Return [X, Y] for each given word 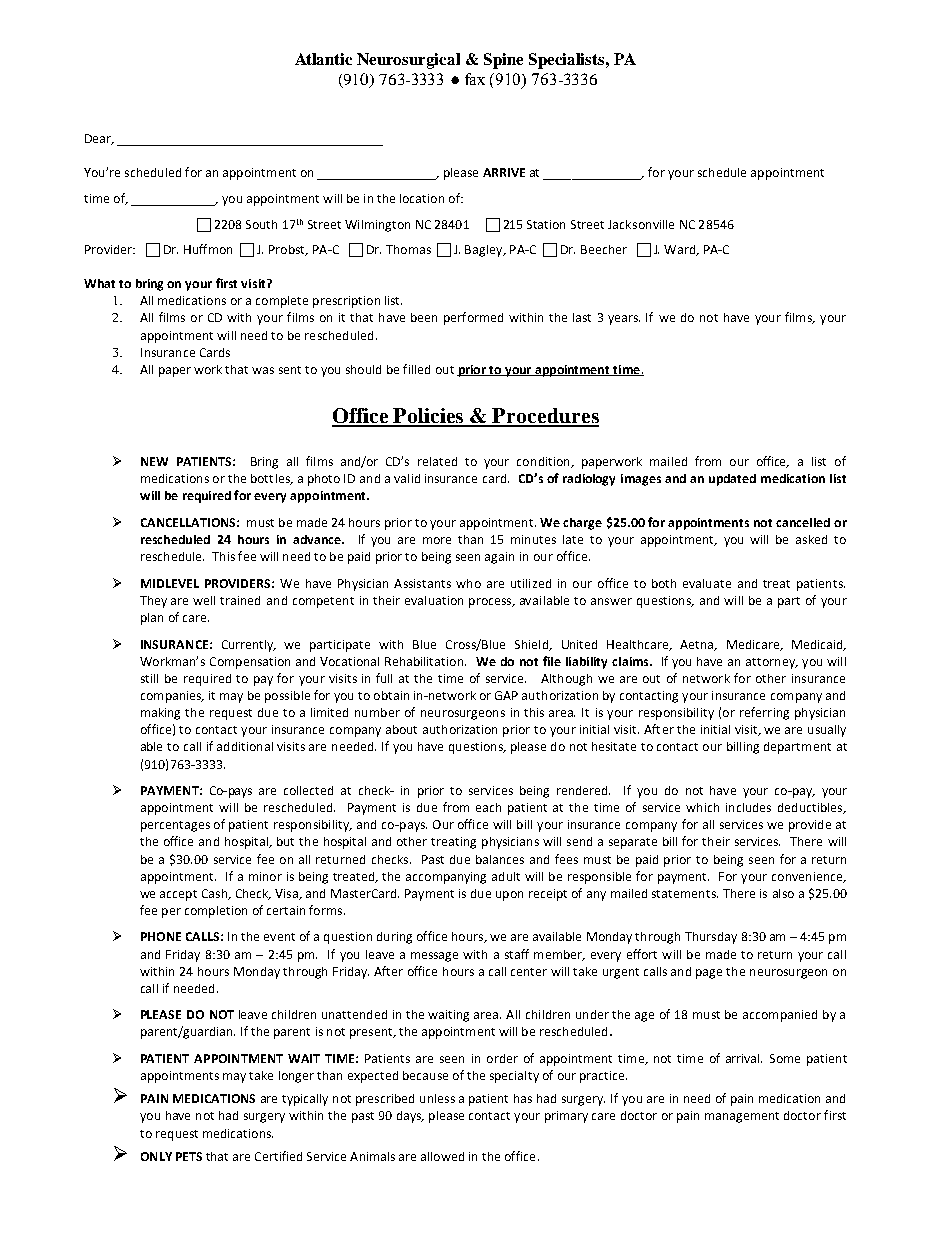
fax [475, 79]
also [783, 893]
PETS [189, 1156]
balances [500, 859]
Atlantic [323, 59]
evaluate [707, 583]
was [263, 370]
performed [473, 318]
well [204, 600]
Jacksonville [641, 224]
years [624, 320]
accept [178, 895]
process [491, 603]
